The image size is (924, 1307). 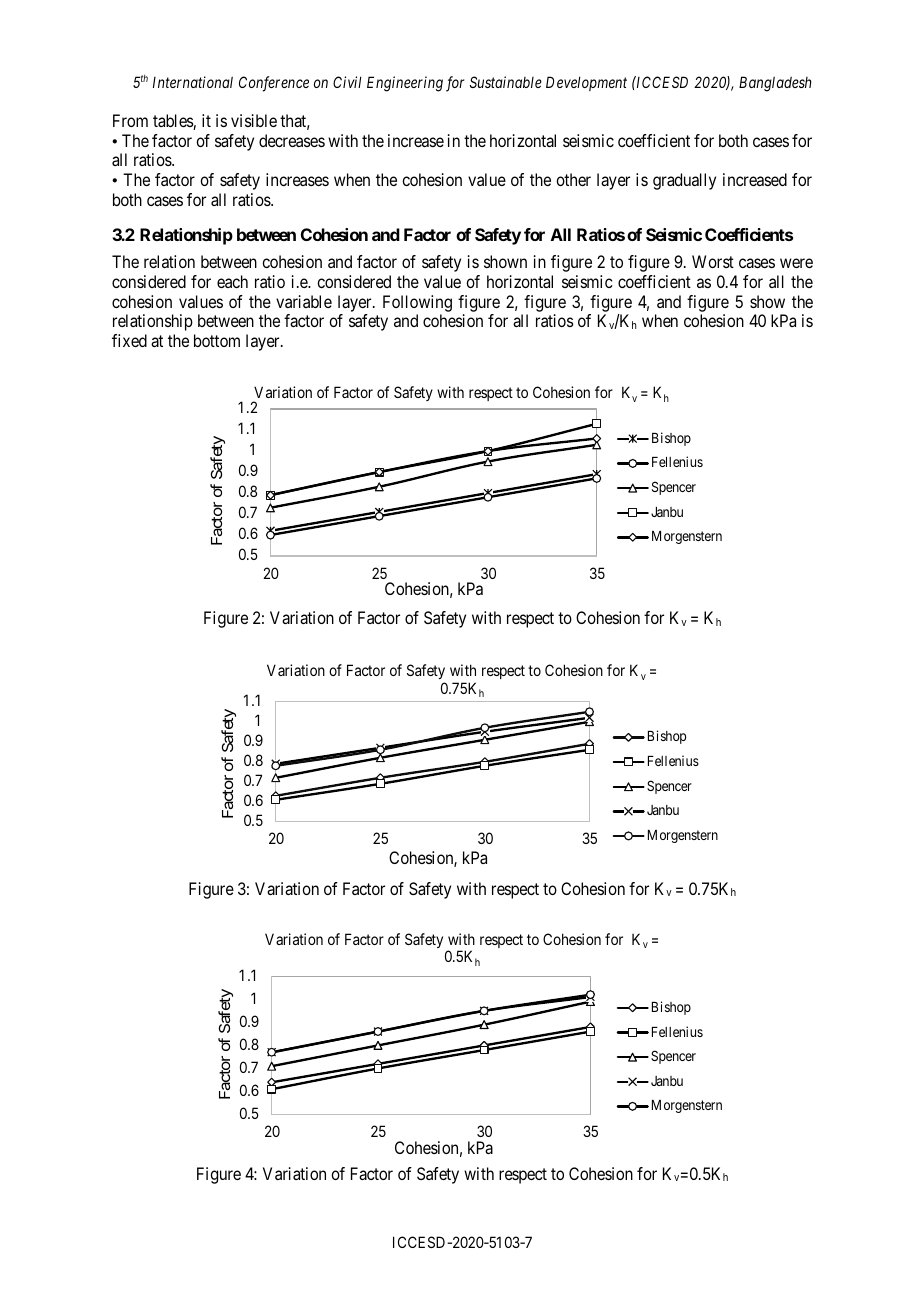 What do you see at coordinates (713, 261) in the page?
I see `Worst` at bounding box center [713, 261].
